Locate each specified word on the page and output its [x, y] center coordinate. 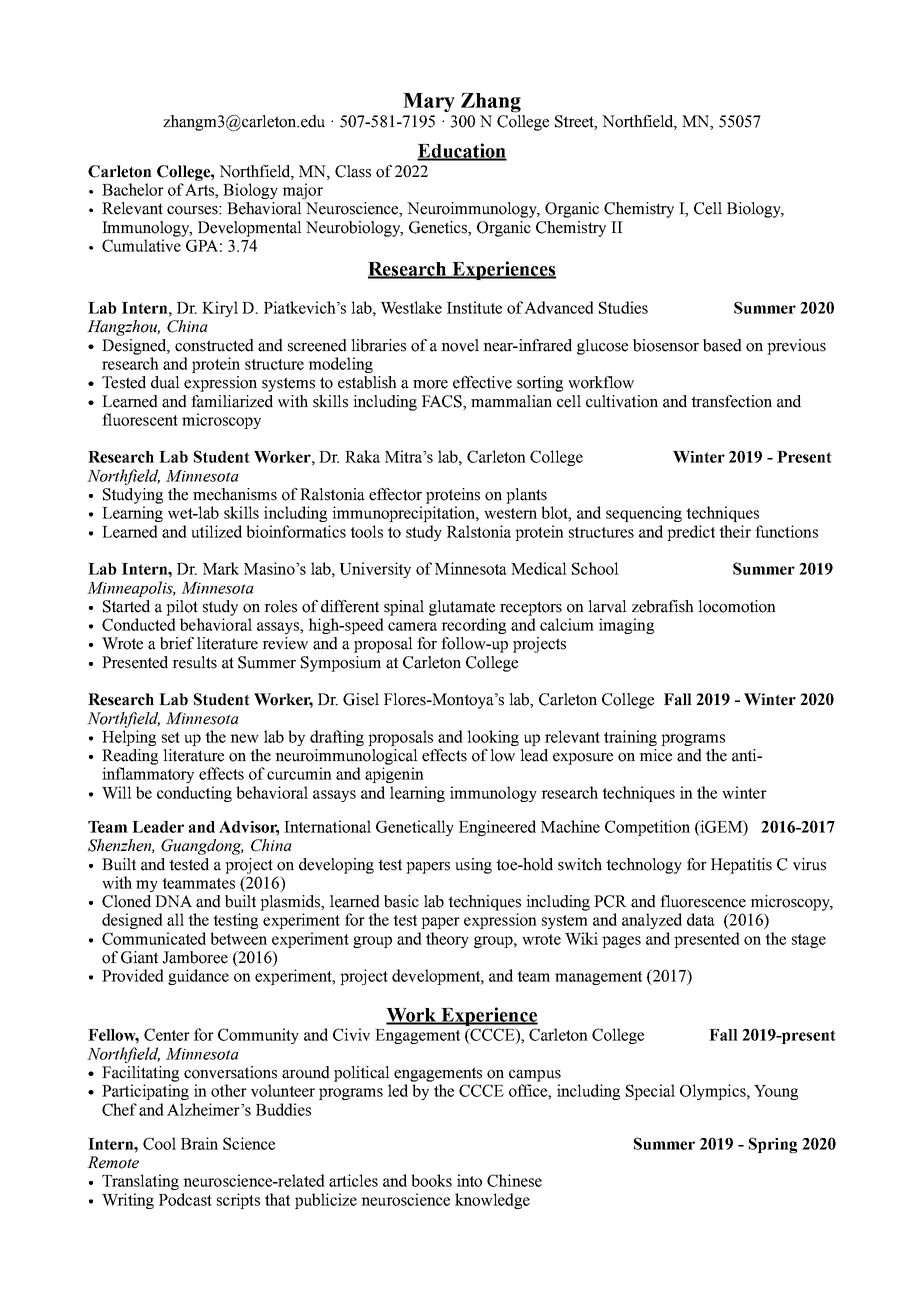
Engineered [497, 828]
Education [462, 151]
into [469, 1180]
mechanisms [235, 494]
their [735, 531]
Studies [623, 307]
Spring [773, 1145]
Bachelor [133, 189]
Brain [199, 1143]
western [510, 513]
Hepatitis [741, 866]
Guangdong [202, 847]
